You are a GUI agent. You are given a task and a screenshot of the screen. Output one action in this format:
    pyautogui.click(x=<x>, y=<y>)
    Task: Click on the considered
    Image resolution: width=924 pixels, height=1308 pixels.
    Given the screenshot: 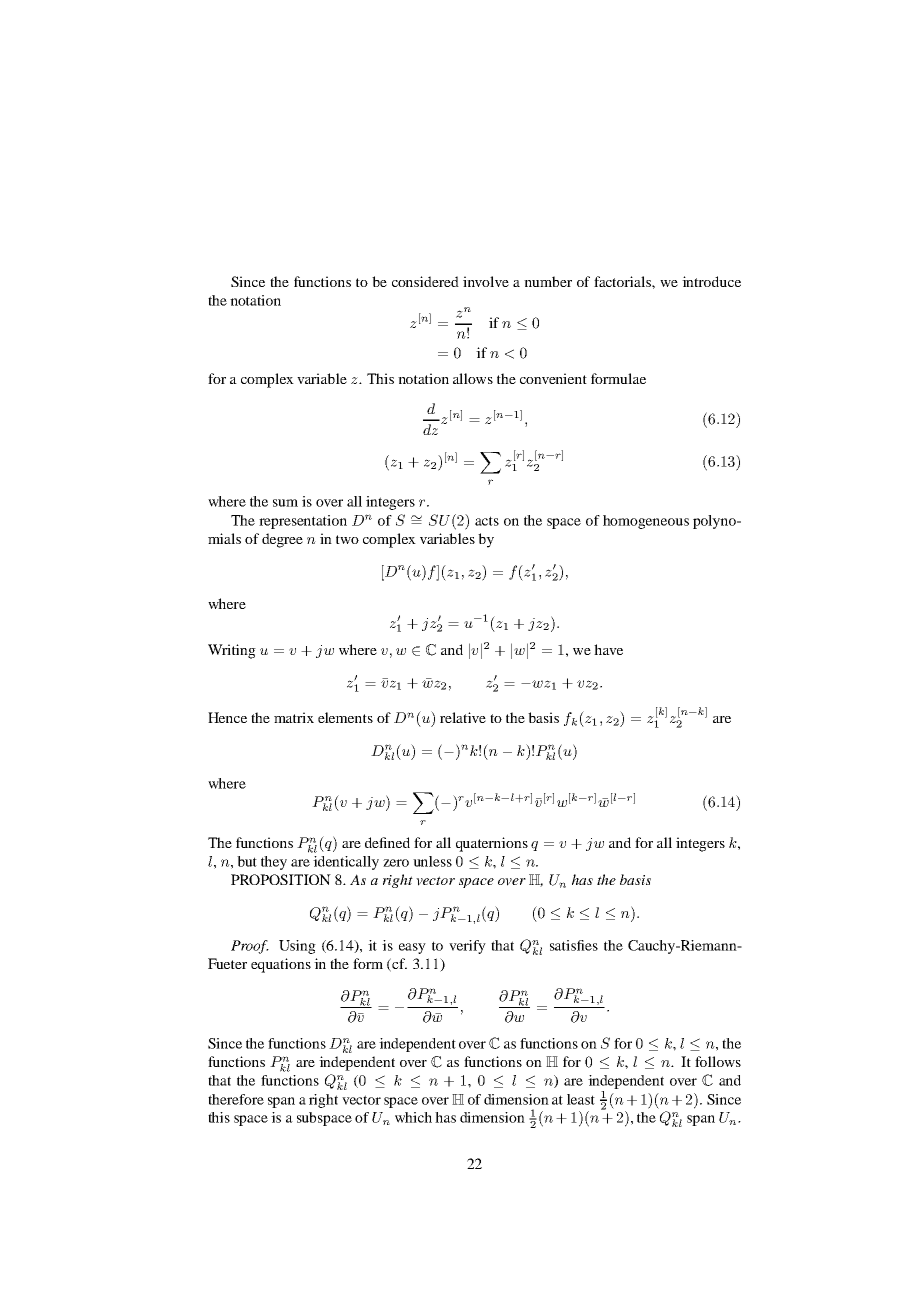 What is the action you would take?
    pyautogui.click(x=425, y=281)
